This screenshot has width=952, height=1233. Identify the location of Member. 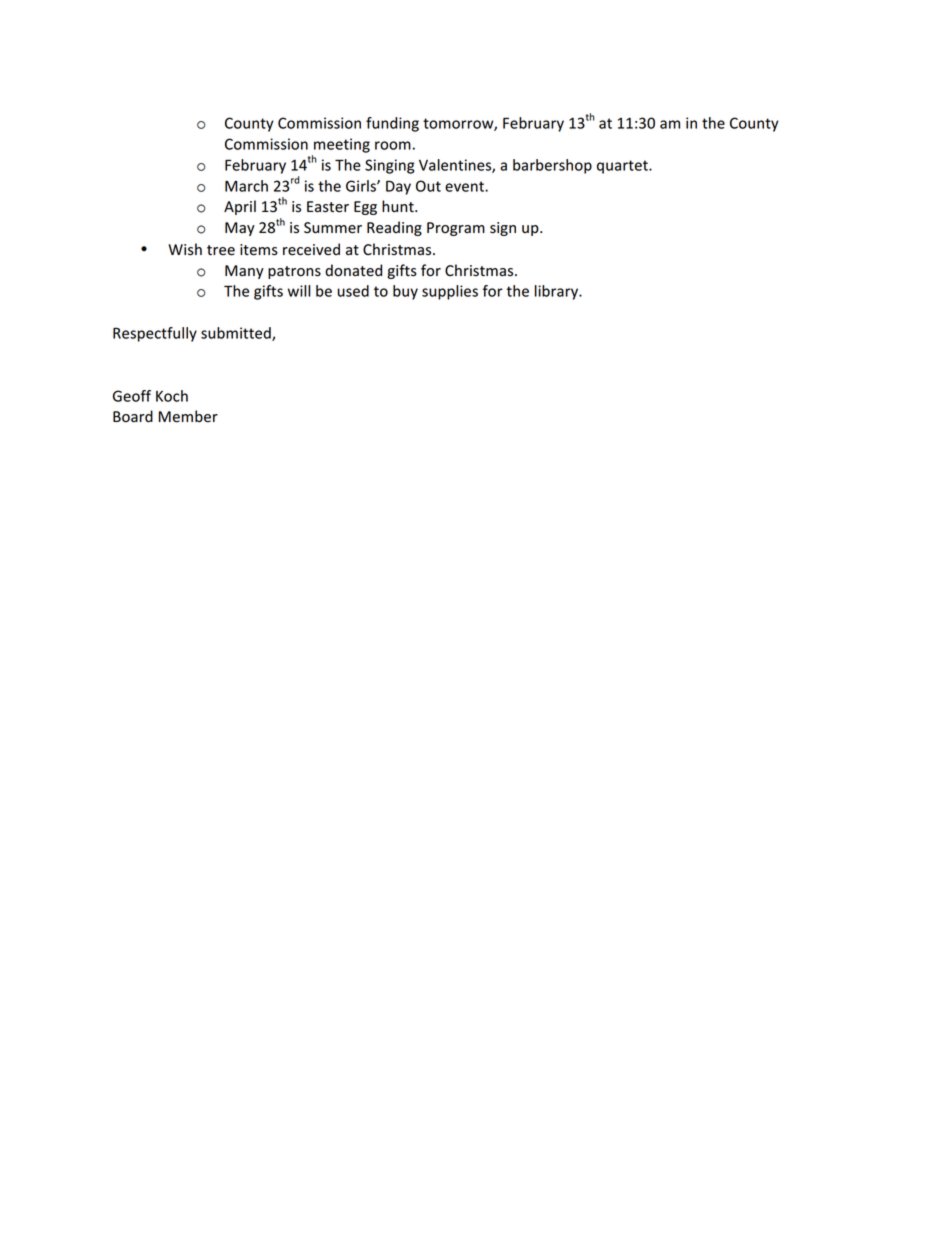
(188, 416).
